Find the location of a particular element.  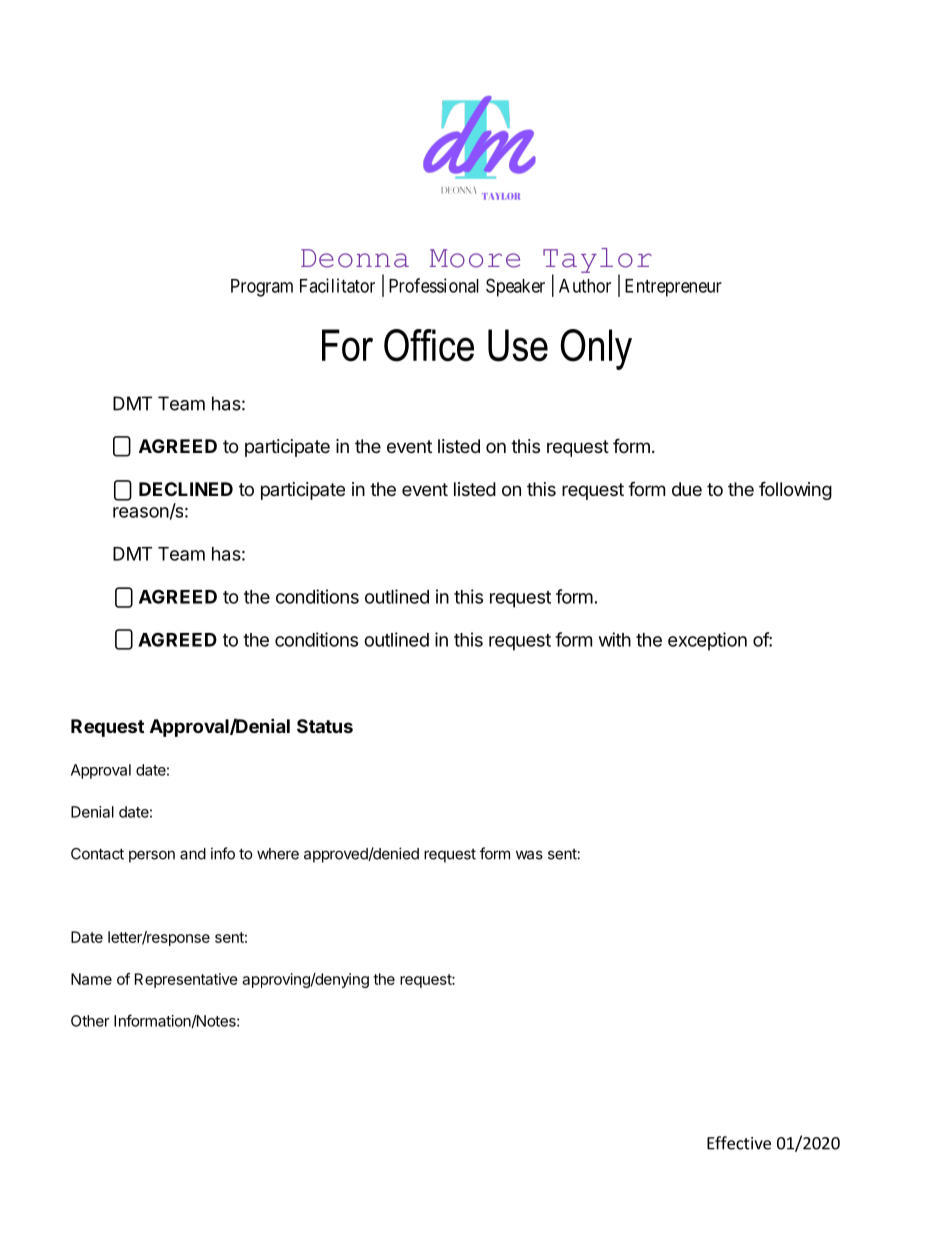

was is located at coordinates (529, 855).
